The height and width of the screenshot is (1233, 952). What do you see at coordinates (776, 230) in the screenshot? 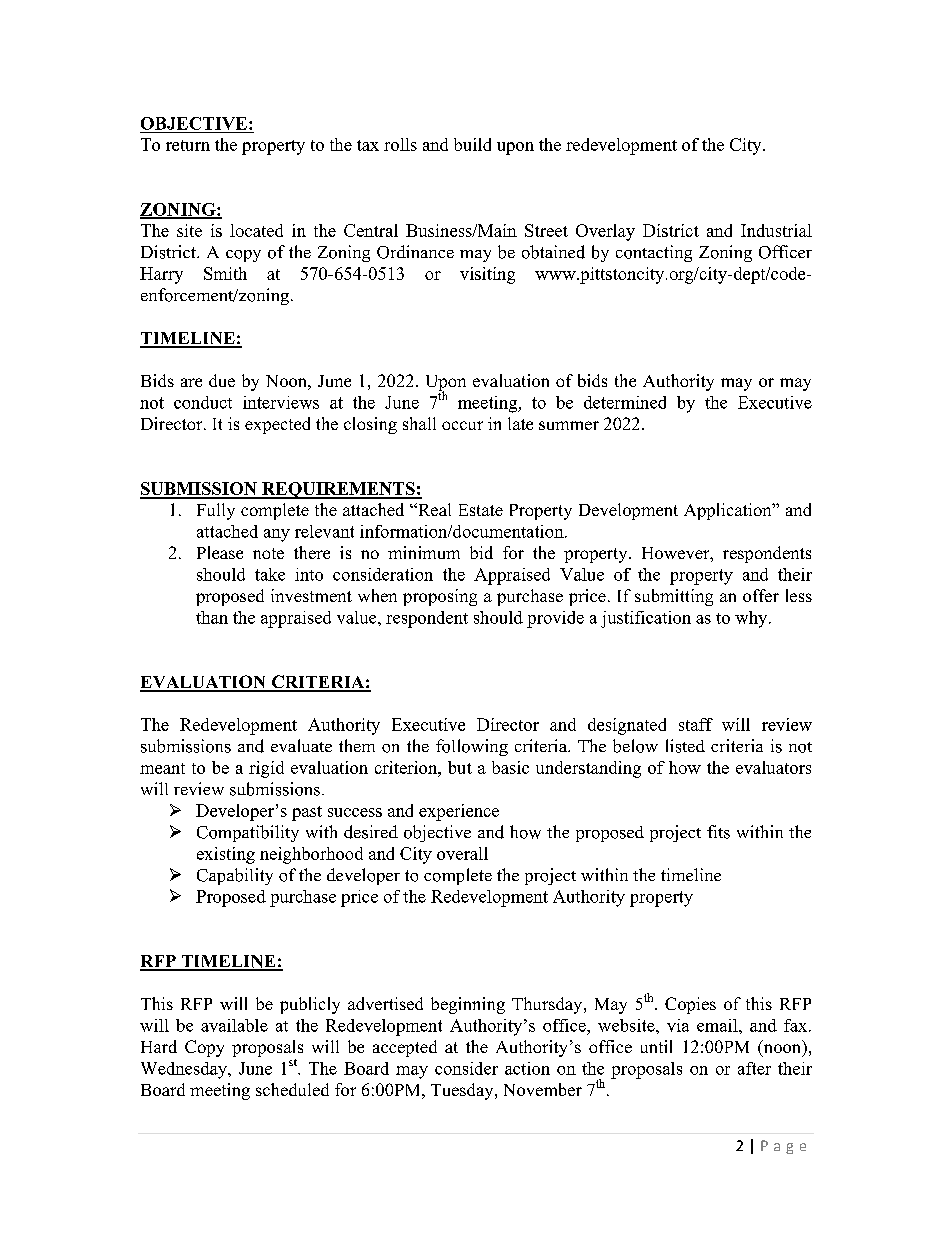
I see `Industrial` at bounding box center [776, 230].
